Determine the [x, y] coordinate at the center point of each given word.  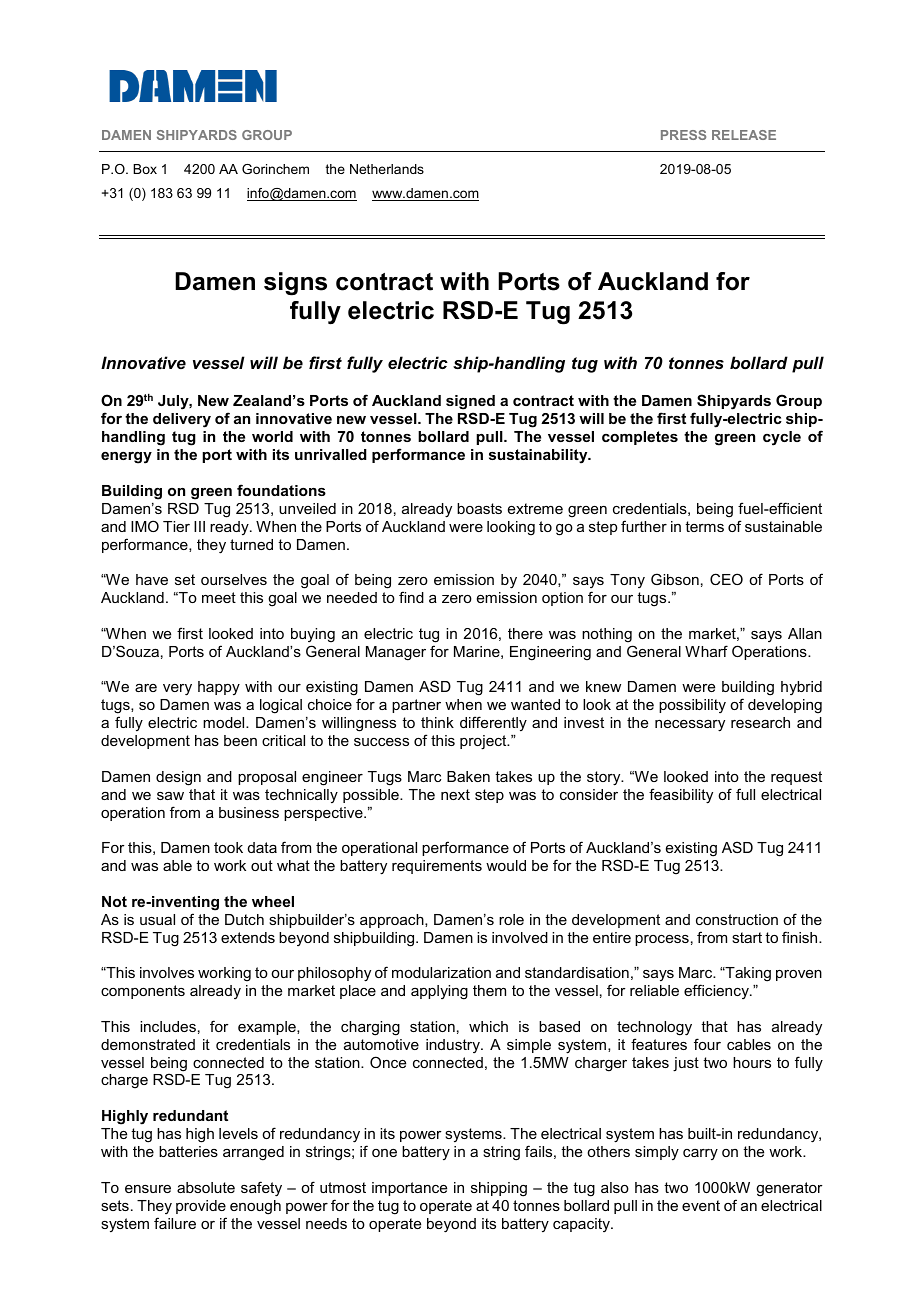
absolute [206, 1187]
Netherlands [387, 169]
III [199, 526]
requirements [437, 867]
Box [145, 169]
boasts [479, 508]
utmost [343, 1187]
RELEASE [744, 135]
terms [704, 526]
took [228, 847]
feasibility [681, 796]
